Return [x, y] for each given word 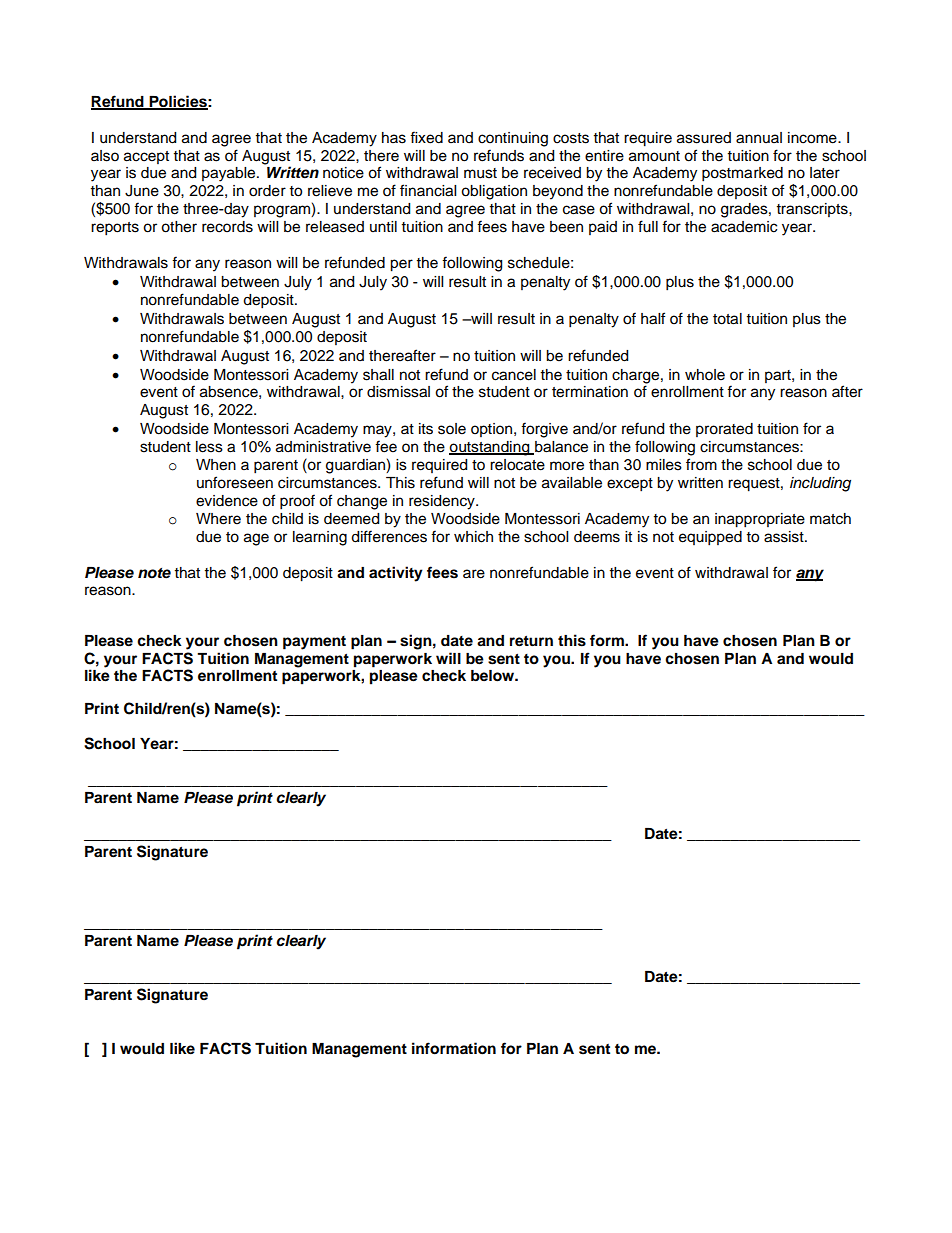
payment [314, 643]
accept [146, 157]
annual [759, 138]
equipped [710, 538]
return [531, 641]
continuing [513, 139]
